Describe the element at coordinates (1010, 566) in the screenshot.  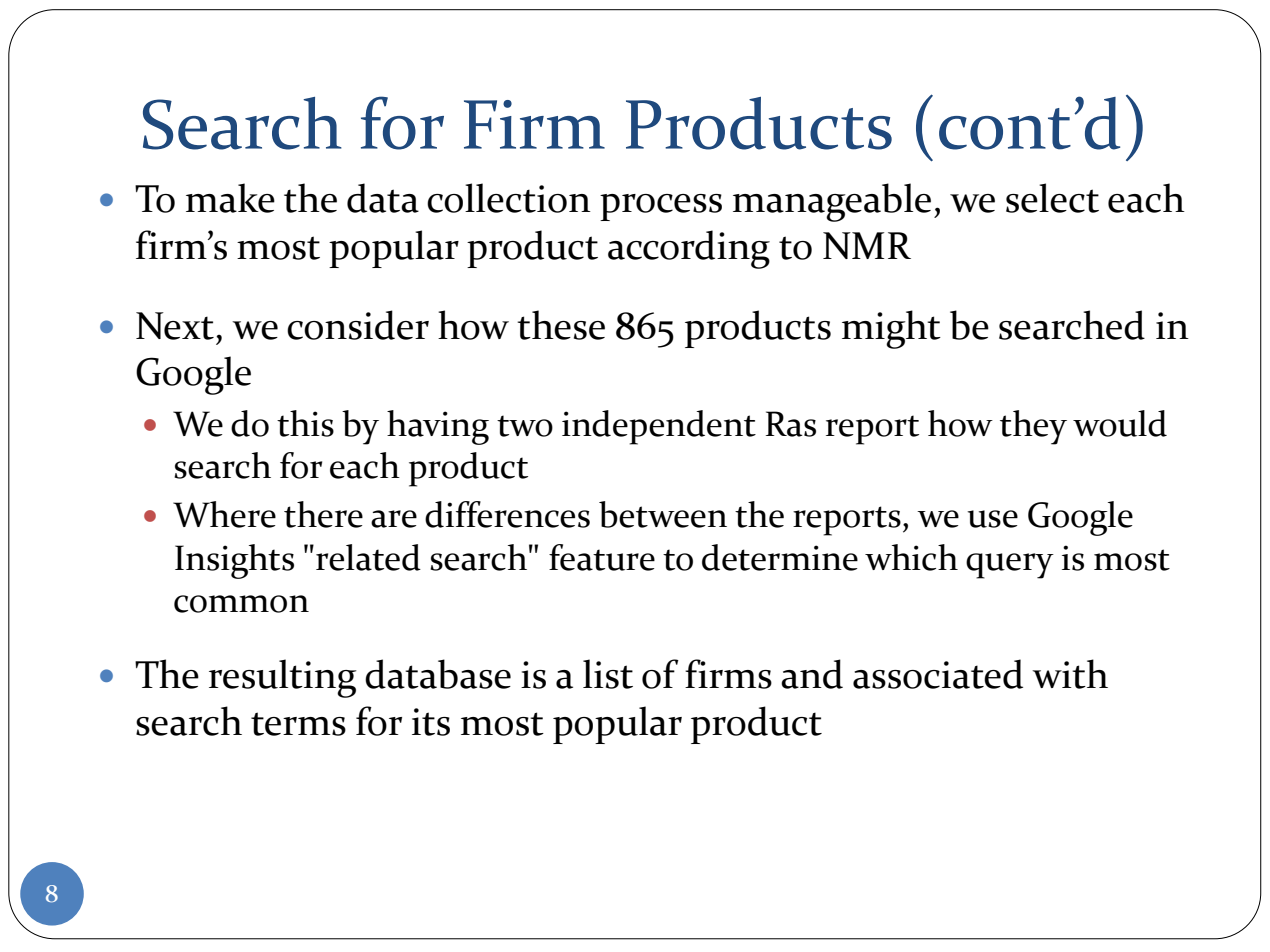
I see `query` at that location.
